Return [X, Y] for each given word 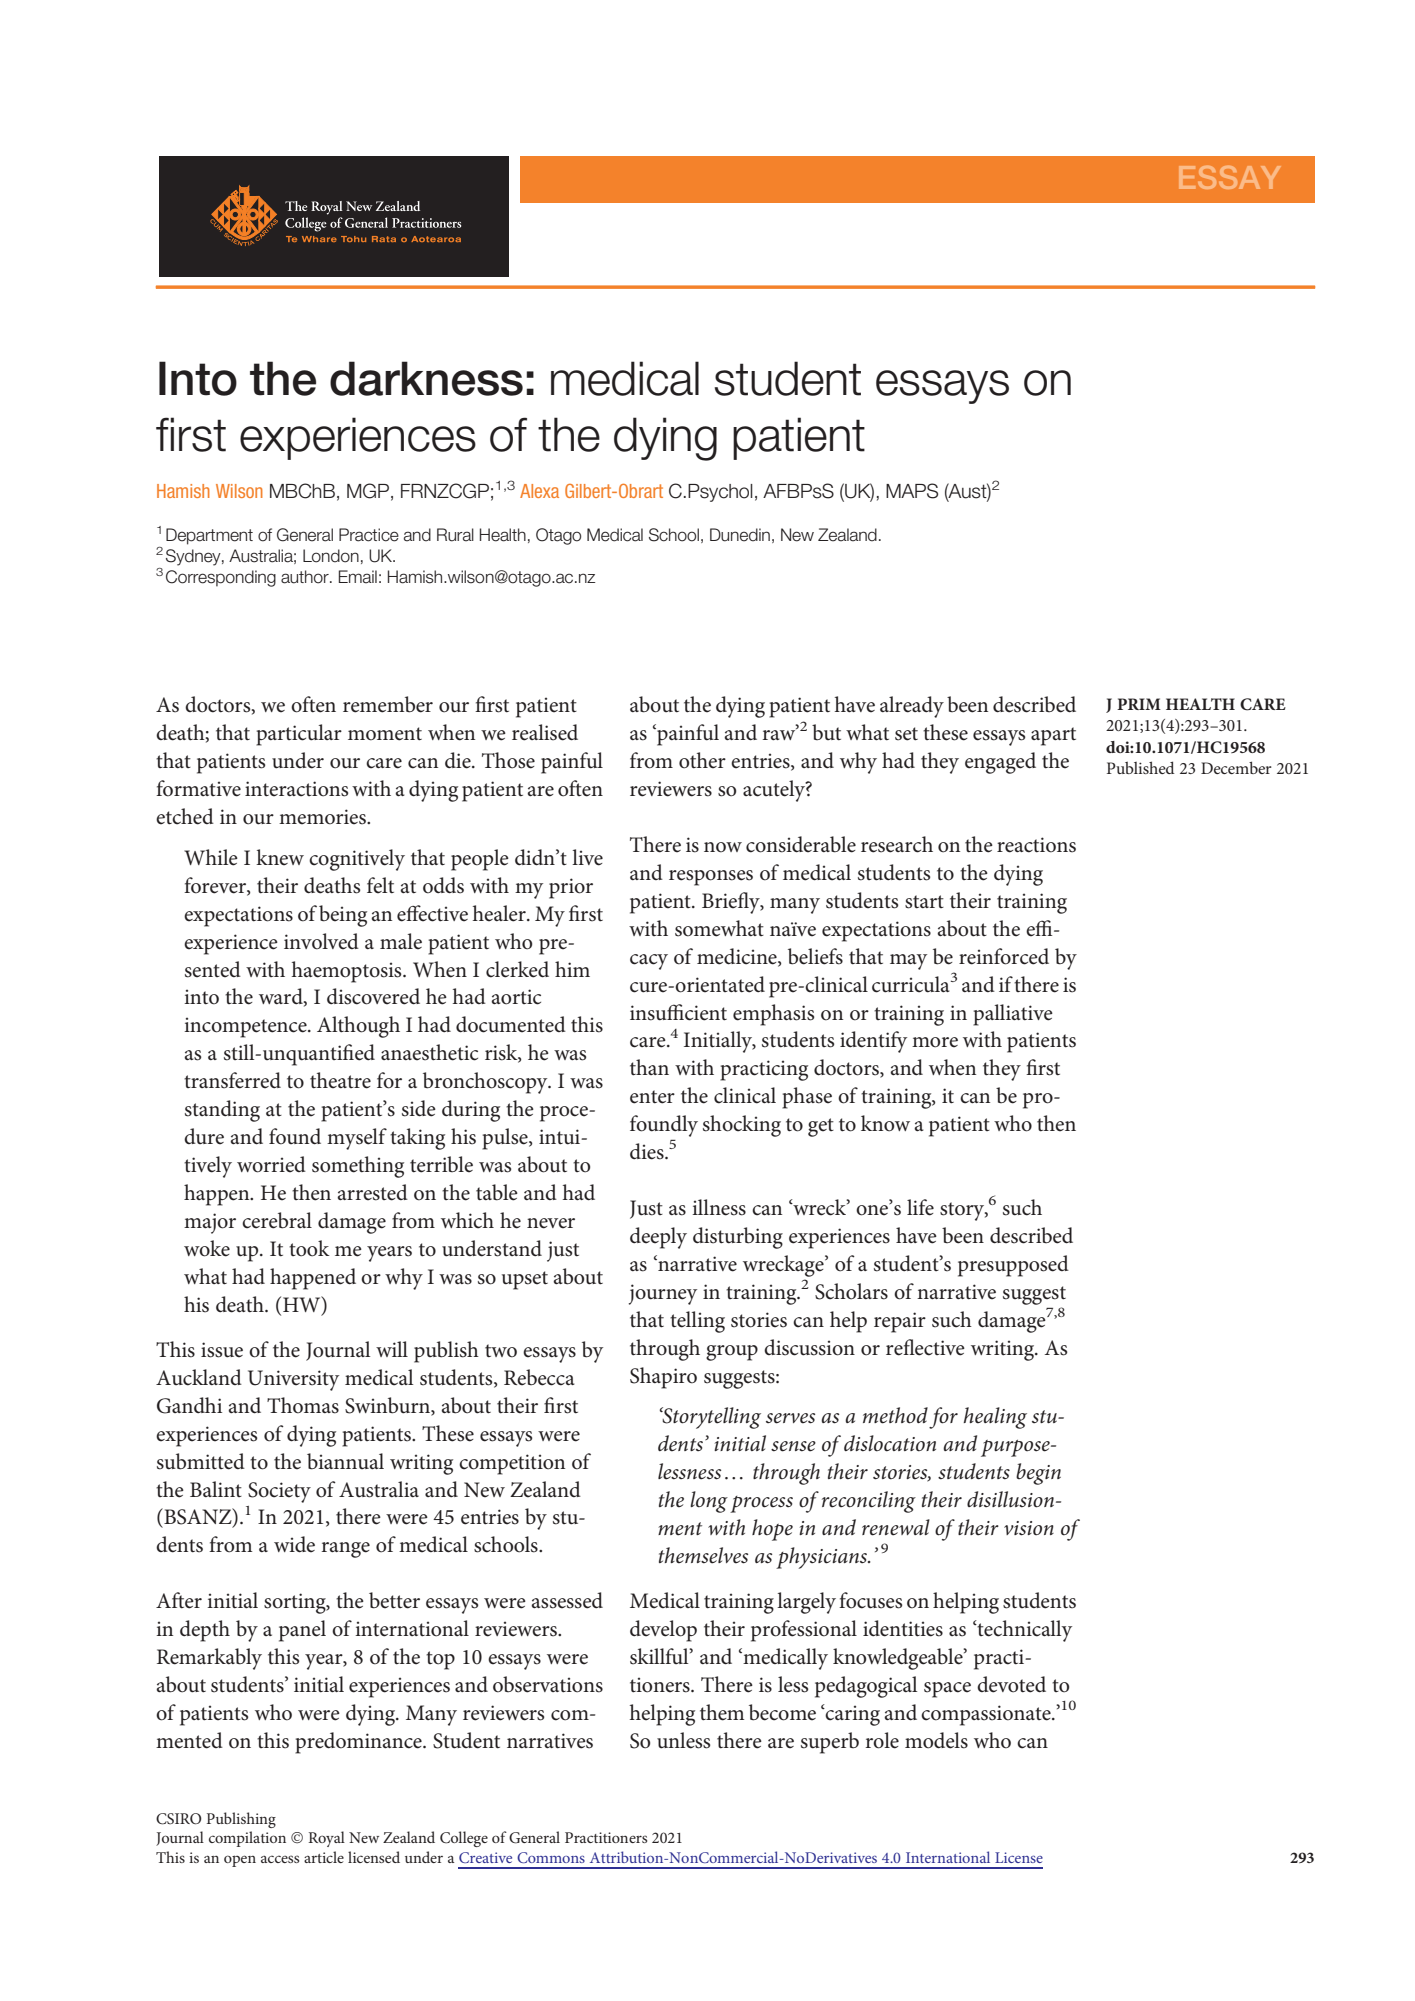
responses [711, 878]
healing [995, 1418]
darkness [426, 378]
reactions [1036, 845]
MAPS [912, 491]
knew [280, 857]
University [293, 1380]
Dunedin [740, 535]
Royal [327, 1839]
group [732, 1353]
